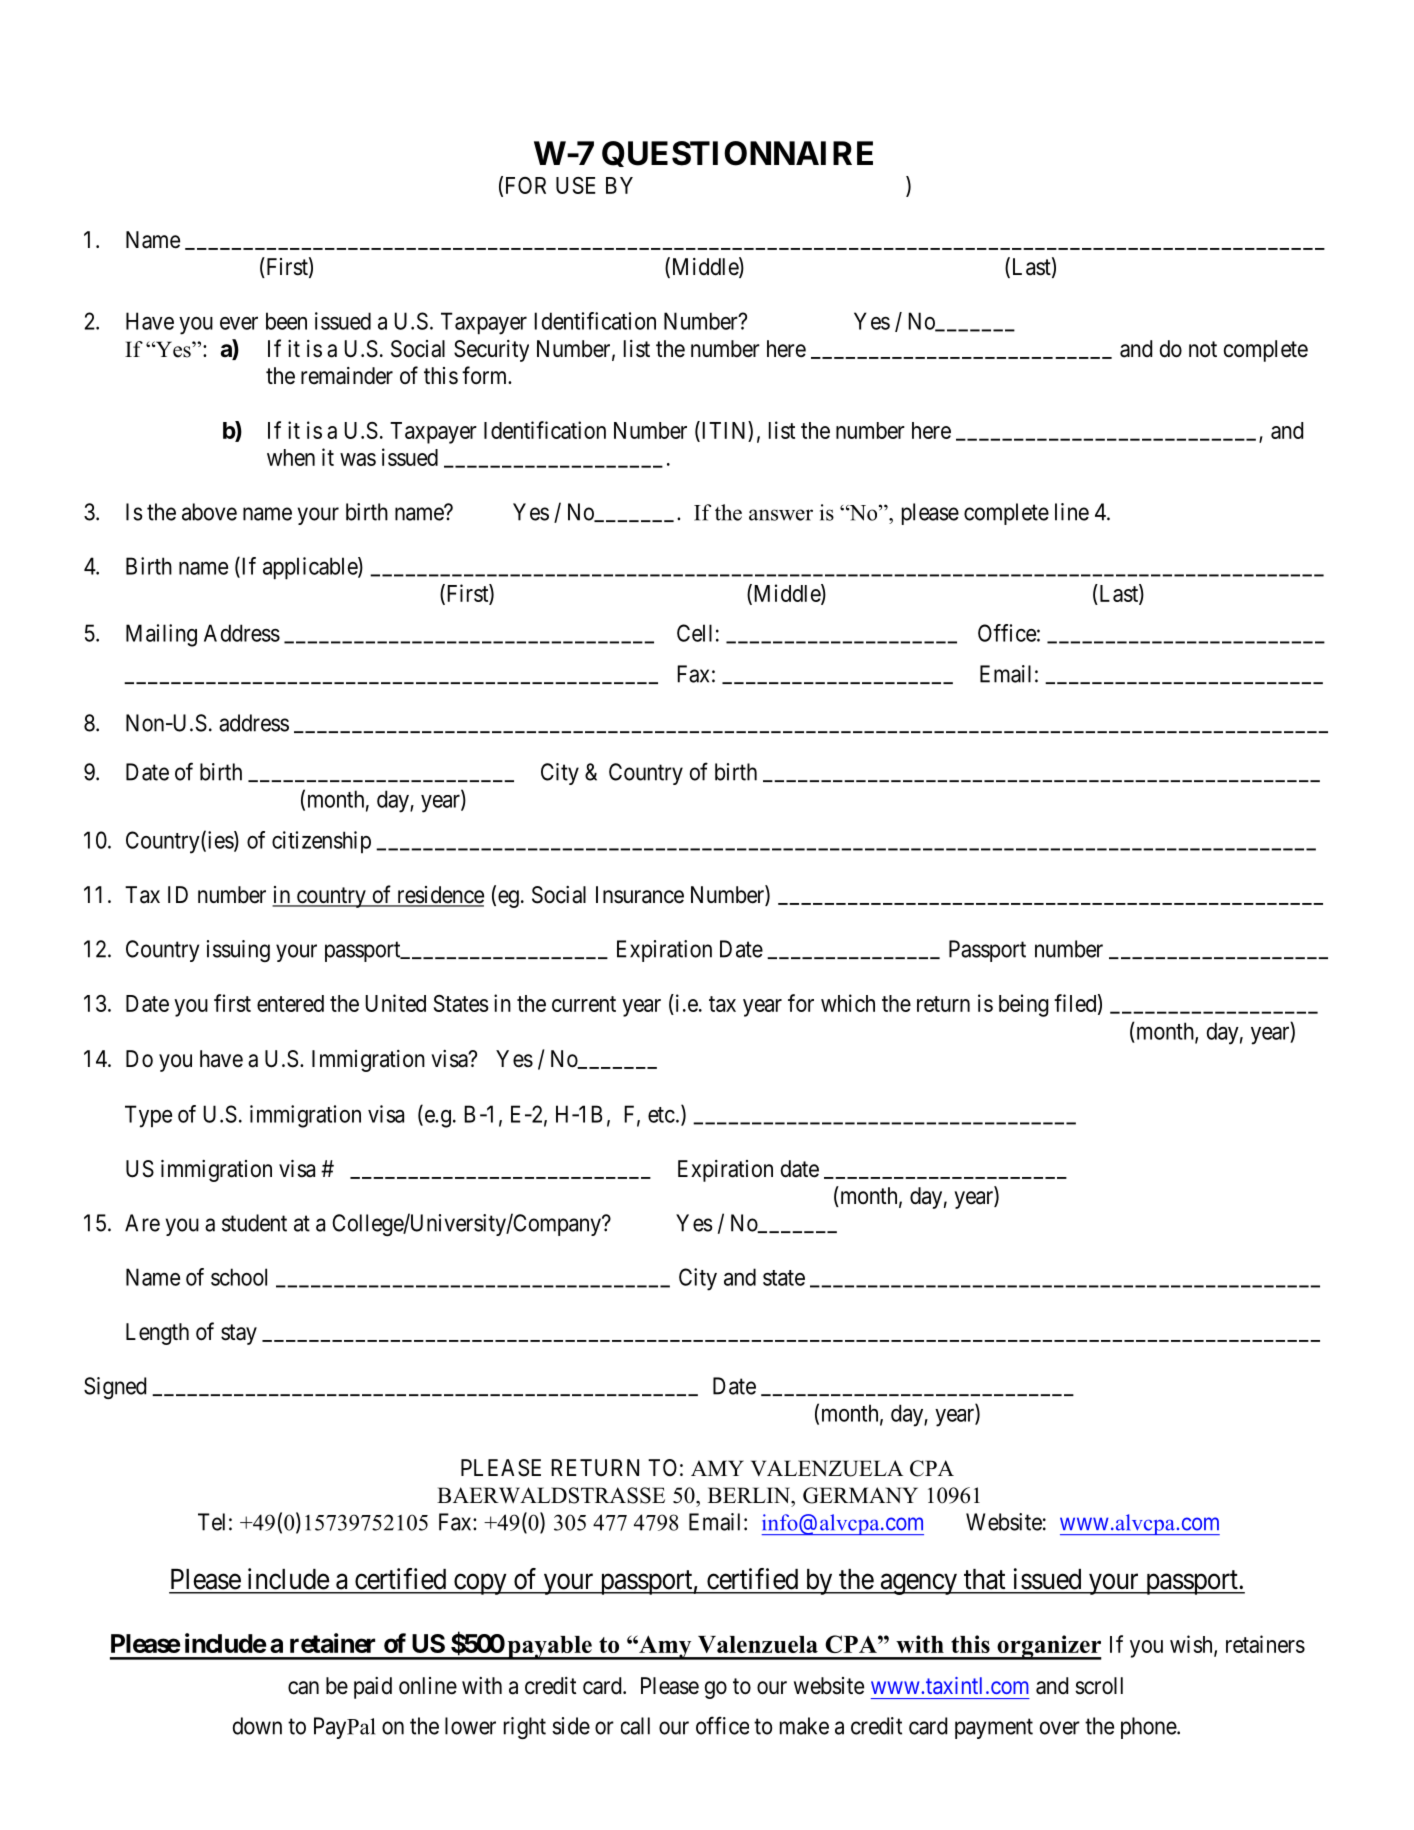 This screenshot has height=1830, width=1414. What do you see at coordinates (239, 1334) in the screenshot?
I see `stay` at bounding box center [239, 1334].
